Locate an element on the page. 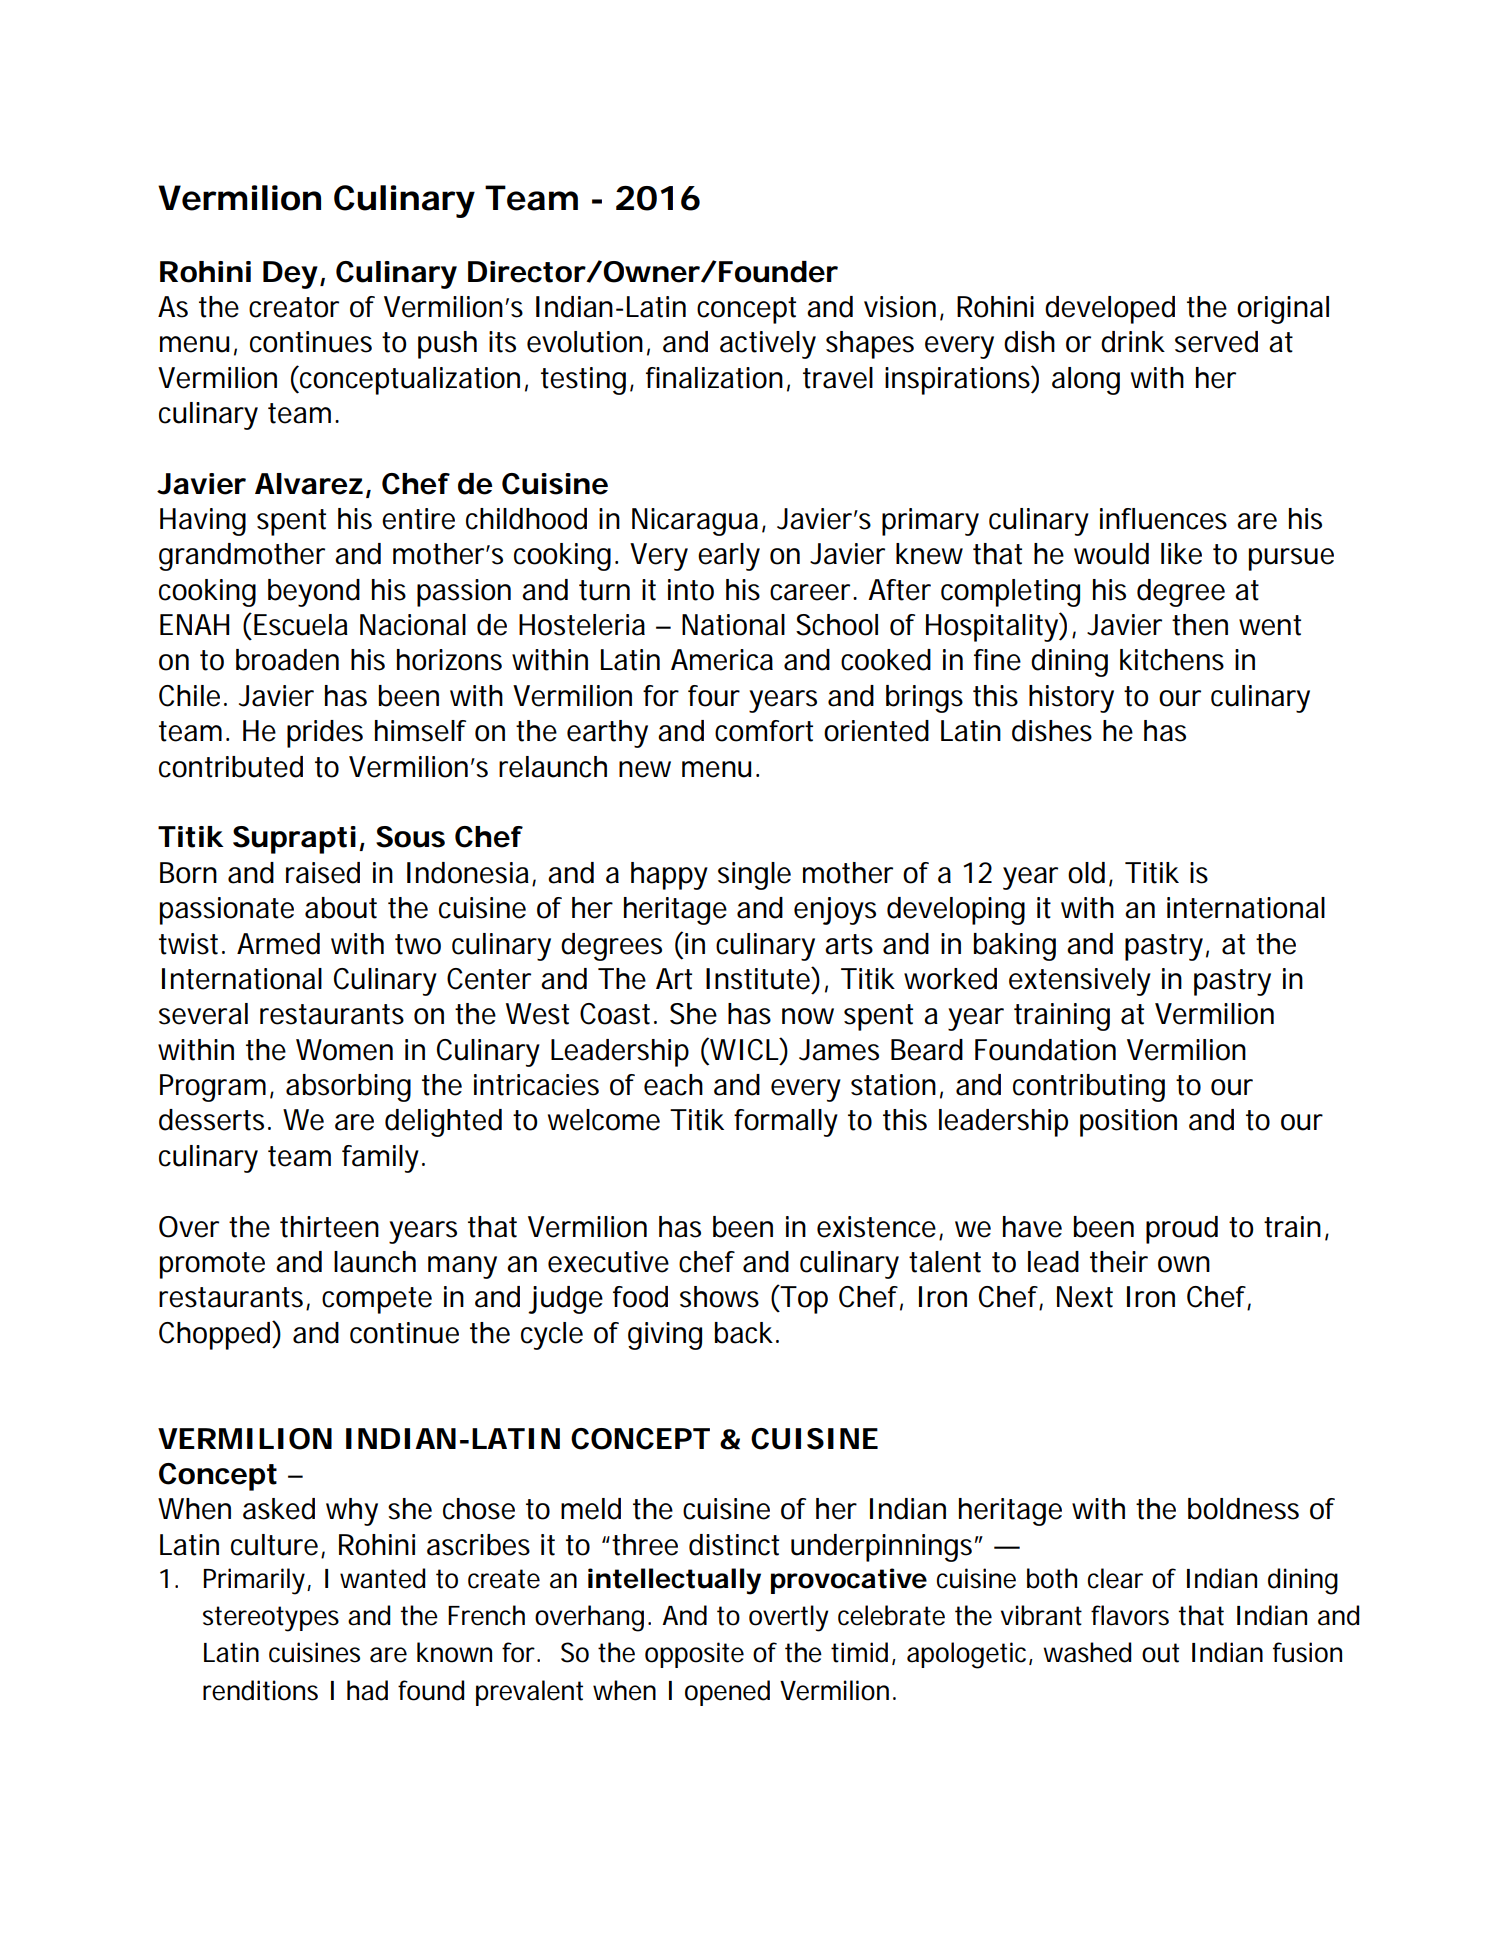 The image size is (1495, 1934). actively is located at coordinates (768, 345).
